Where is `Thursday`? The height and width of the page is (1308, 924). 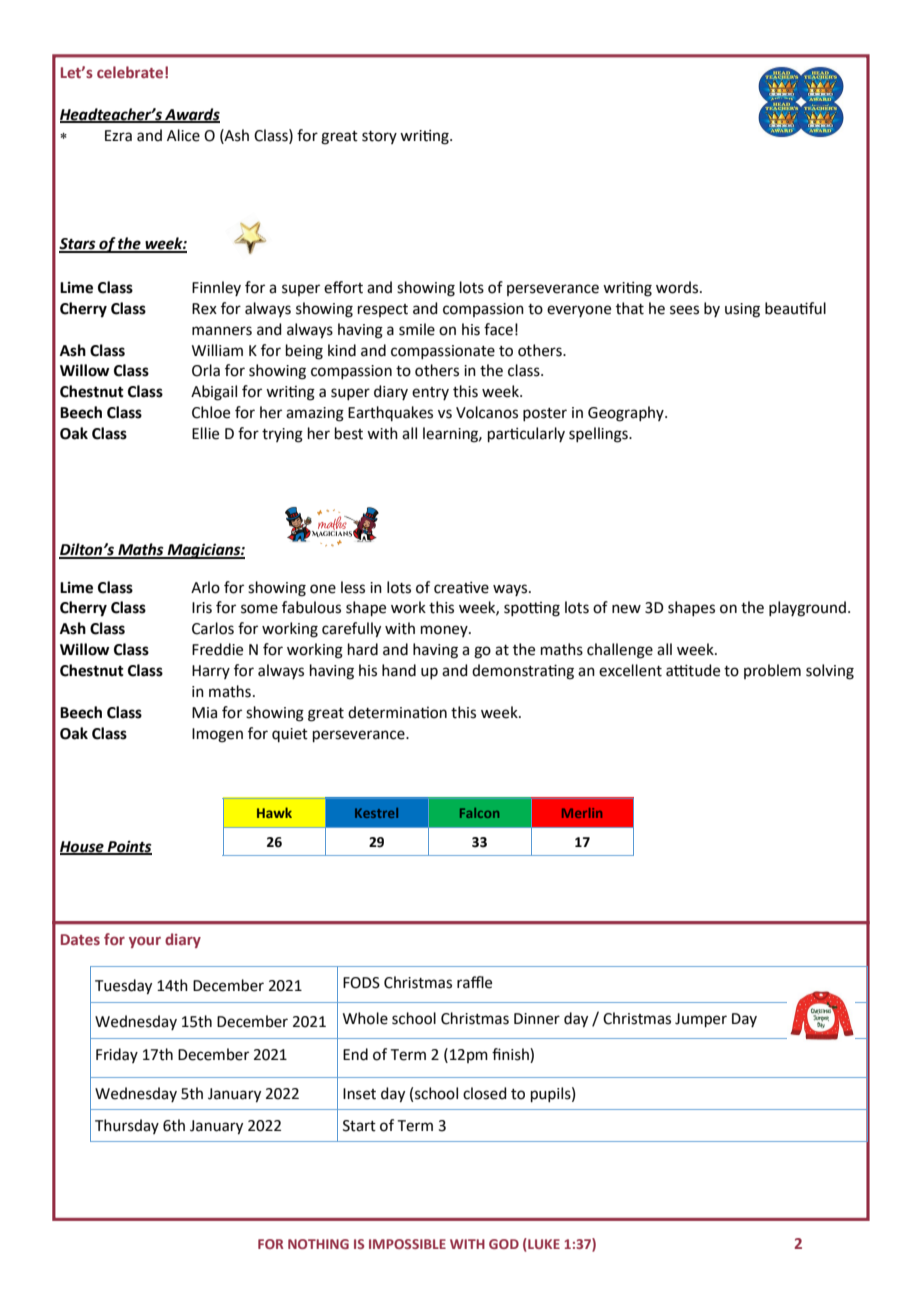
Thursday is located at coordinates (127, 1126).
